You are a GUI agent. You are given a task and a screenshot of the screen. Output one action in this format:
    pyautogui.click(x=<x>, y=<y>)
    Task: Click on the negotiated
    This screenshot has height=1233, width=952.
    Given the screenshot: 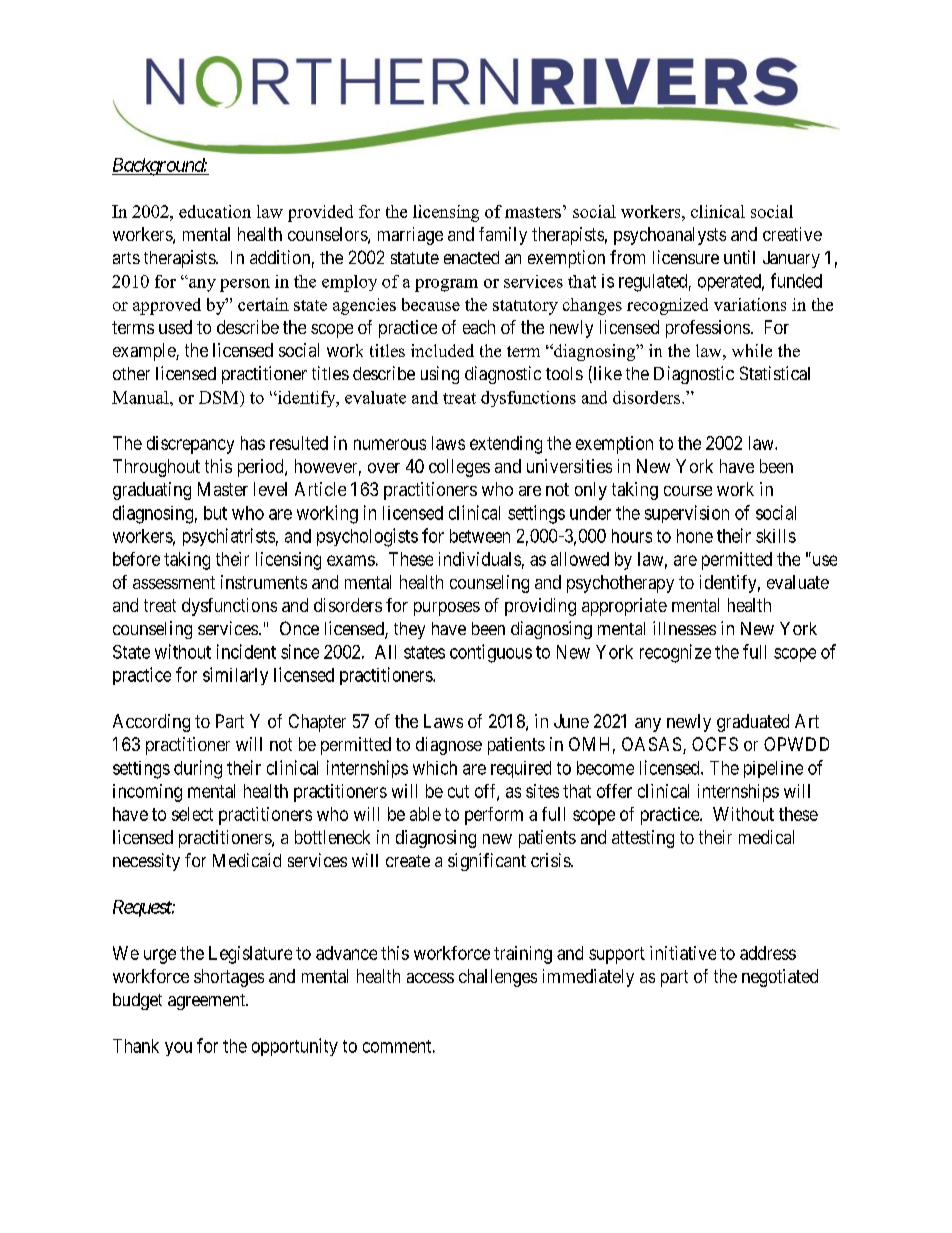 What is the action you would take?
    pyautogui.click(x=780, y=978)
